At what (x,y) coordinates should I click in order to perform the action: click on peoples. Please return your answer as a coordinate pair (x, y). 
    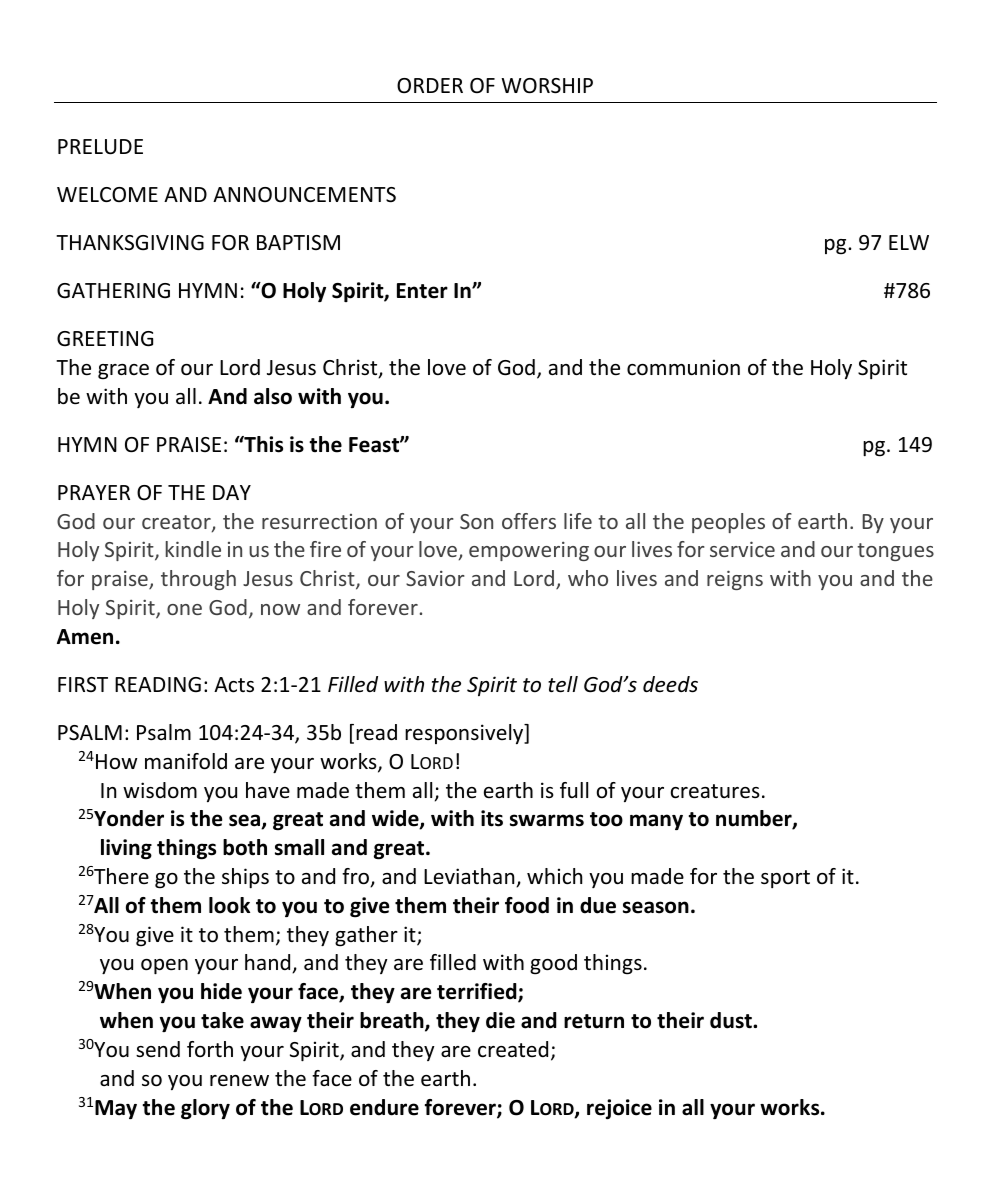
    Looking at the image, I should click on (728, 523).
